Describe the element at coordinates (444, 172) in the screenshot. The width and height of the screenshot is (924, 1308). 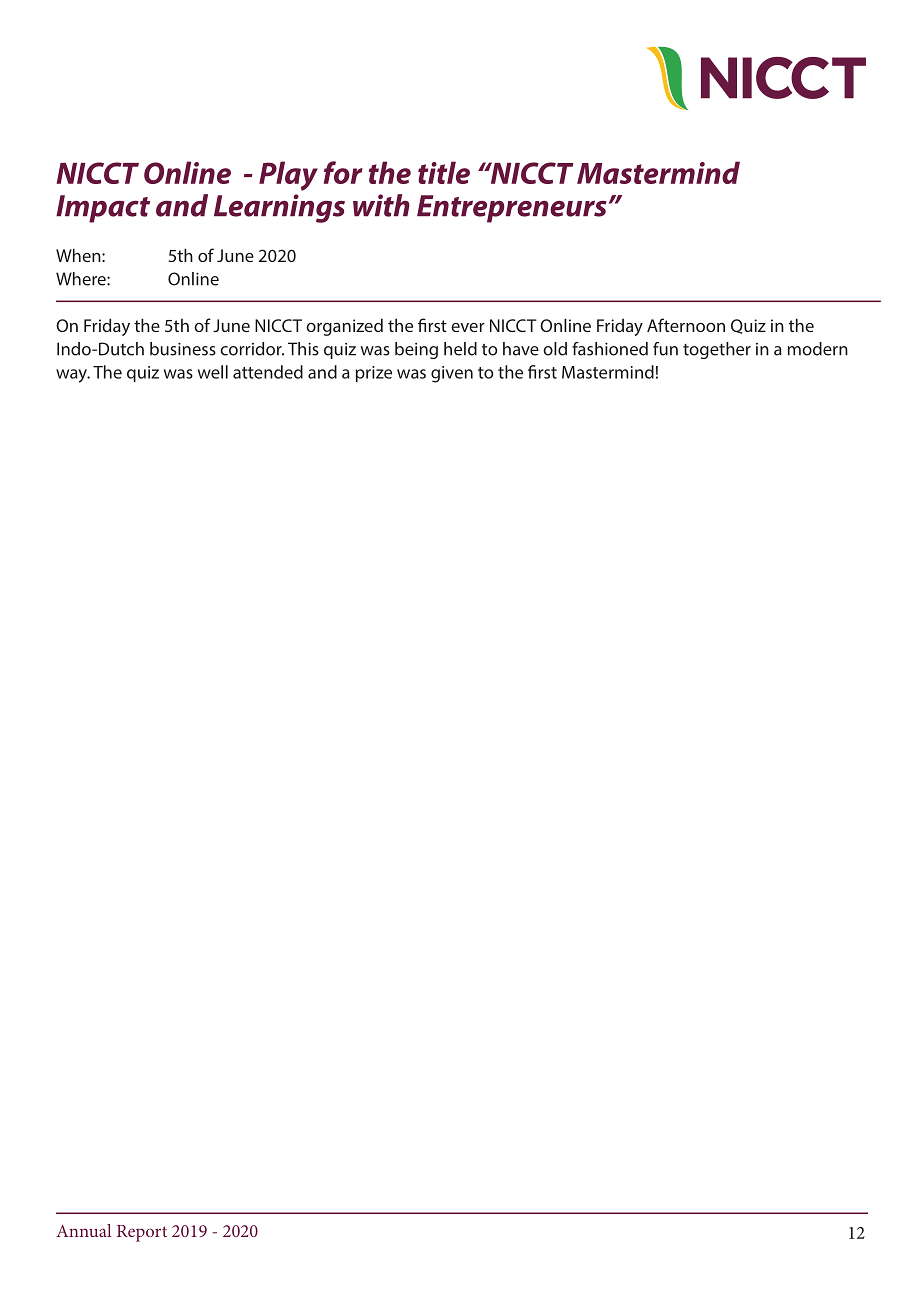
I see `title` at that location.
